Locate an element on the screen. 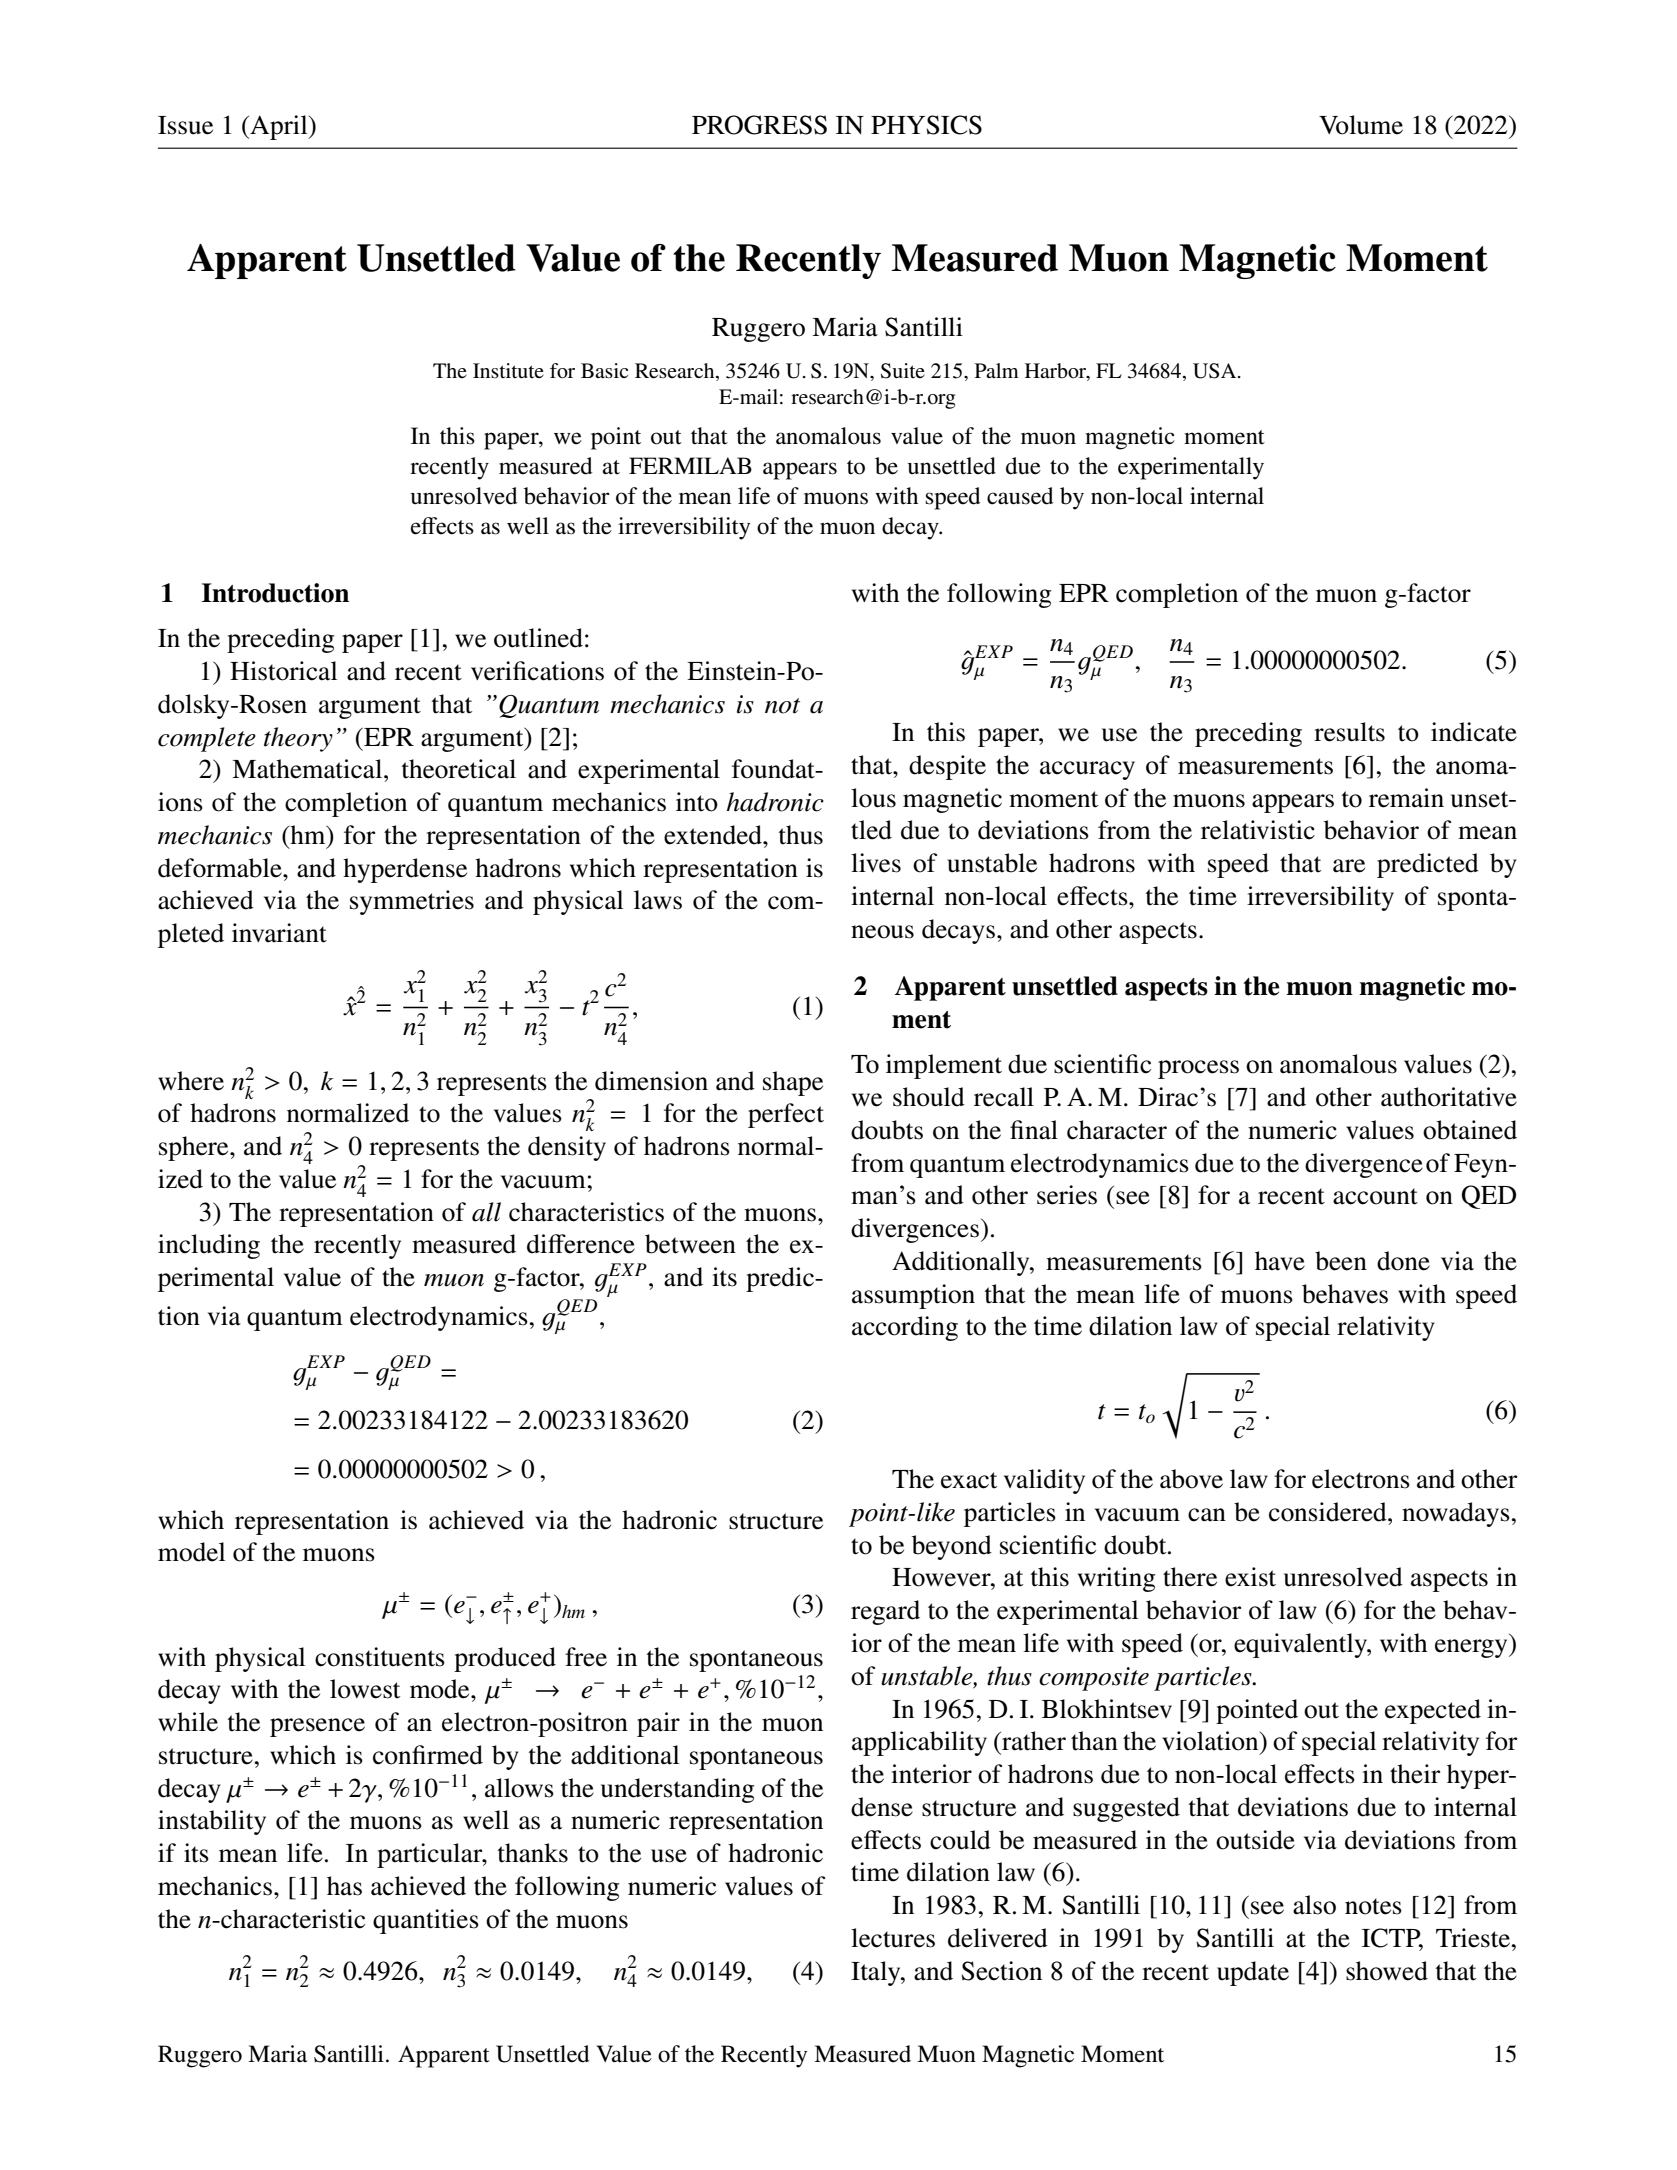 The width and height of the screenshot is (1677, 2170). regard is located at coordinates (885, 1612).
